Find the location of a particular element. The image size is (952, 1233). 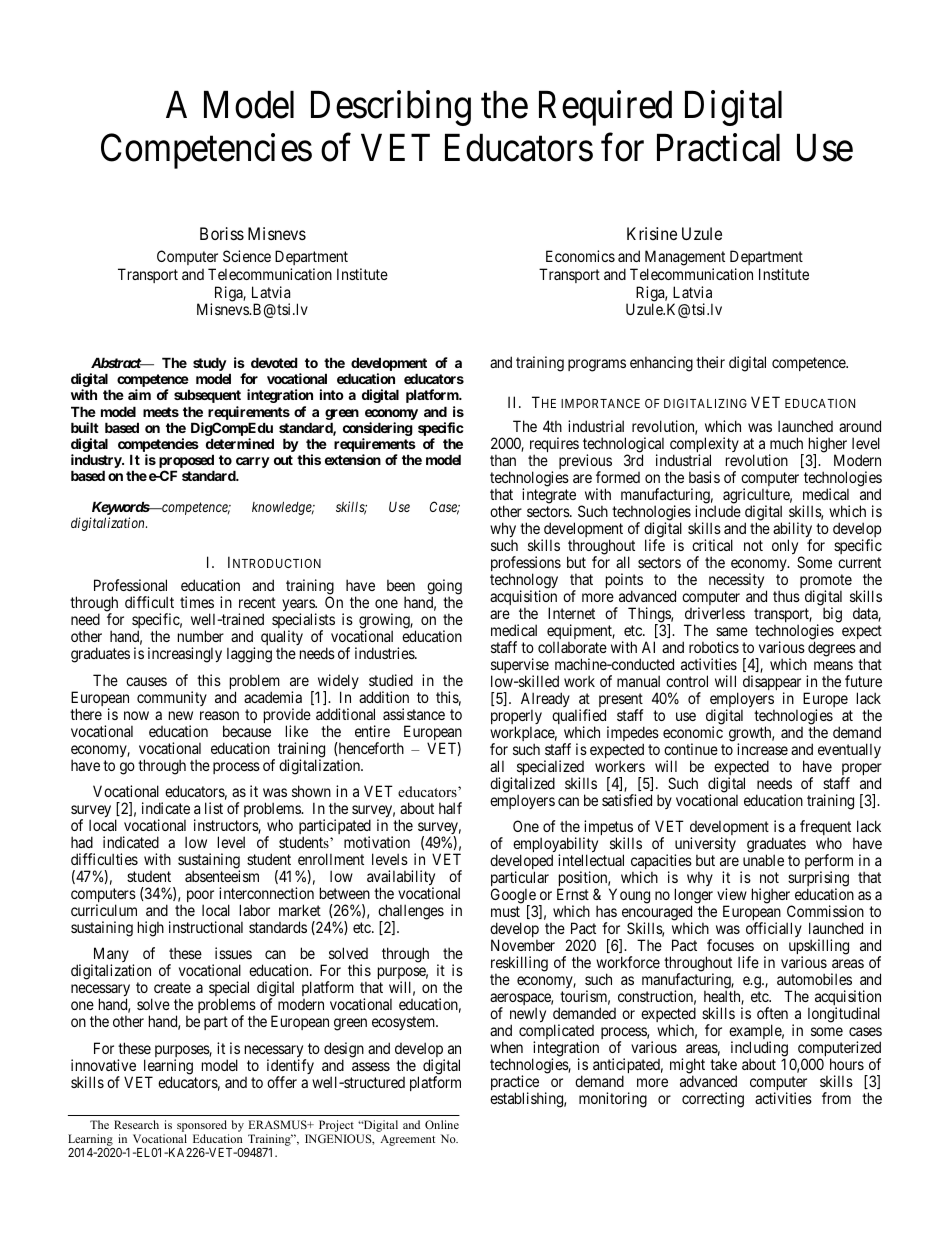

number is located at coordinates (201, 636).
